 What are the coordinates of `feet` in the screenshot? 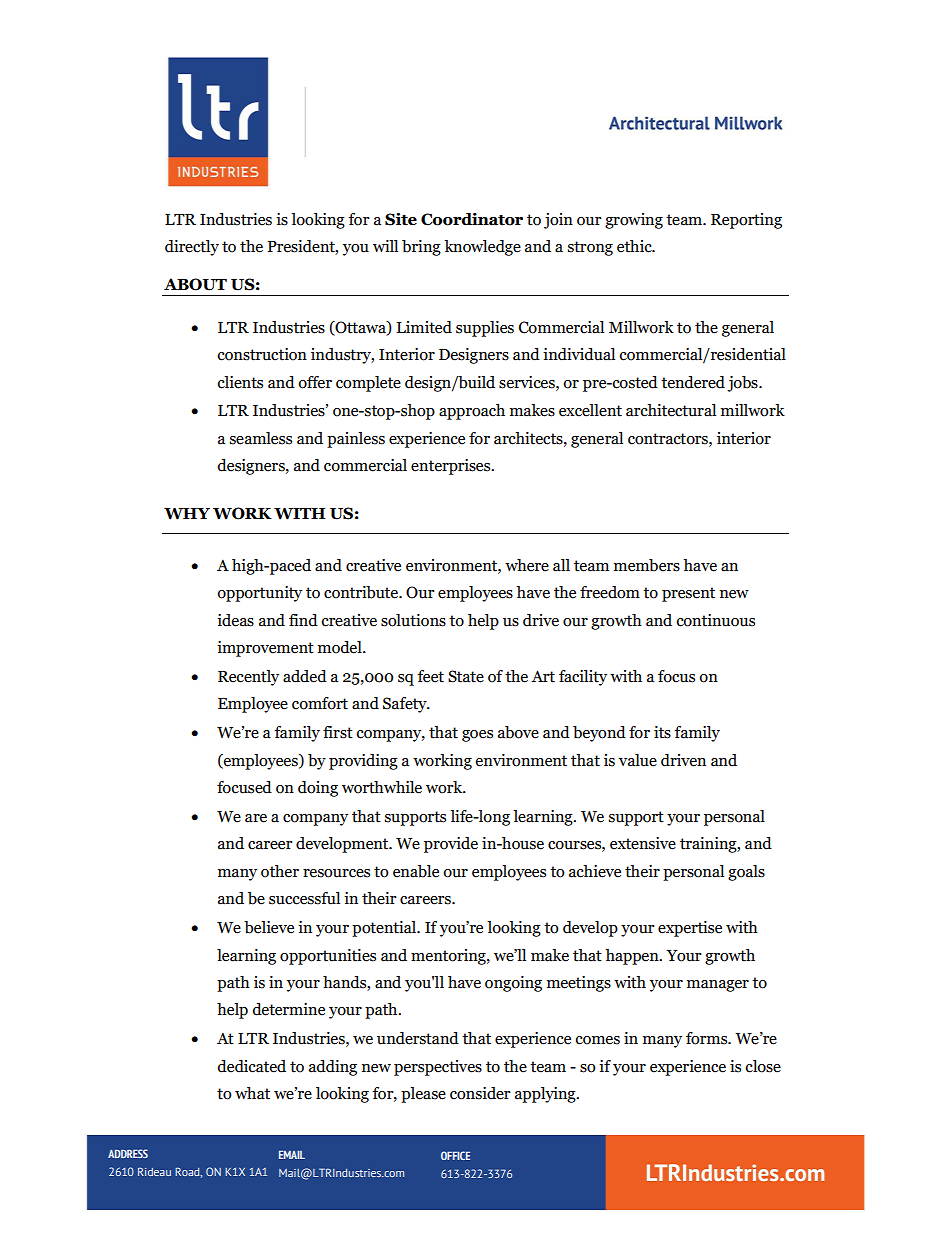 It's located at (431, 676).
